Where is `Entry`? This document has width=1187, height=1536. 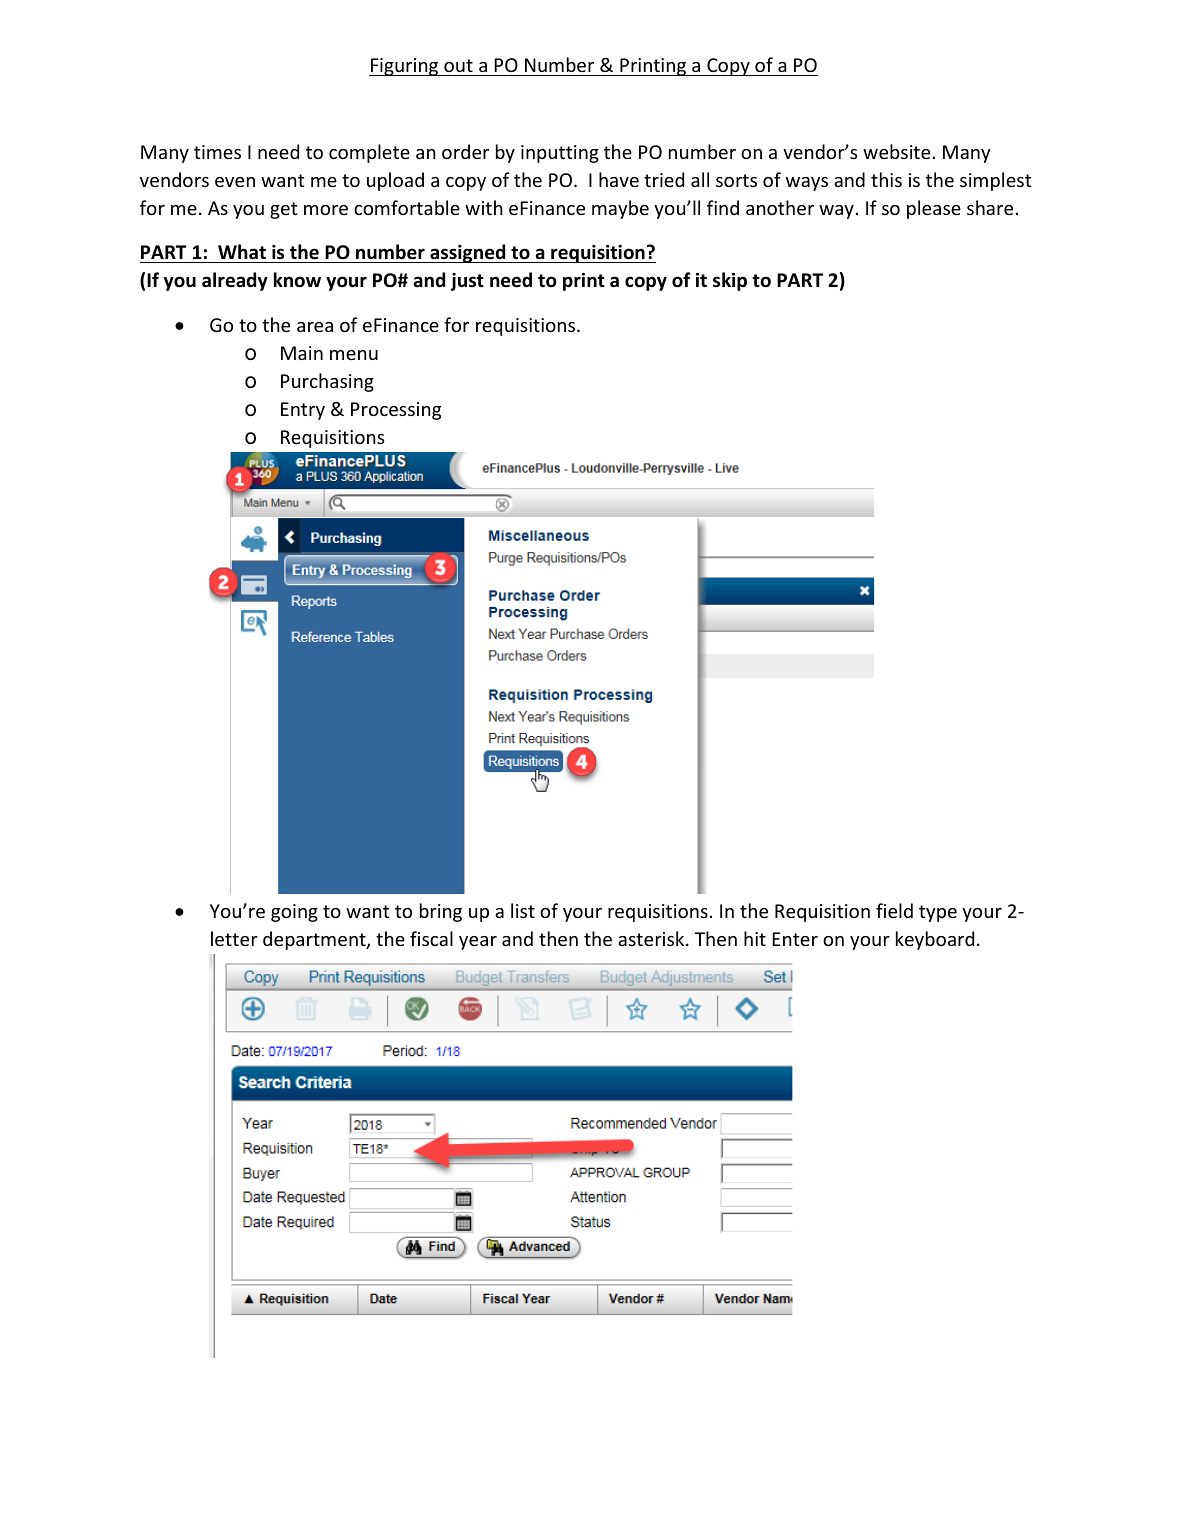
Entry is located at coordinates (303, 411).
